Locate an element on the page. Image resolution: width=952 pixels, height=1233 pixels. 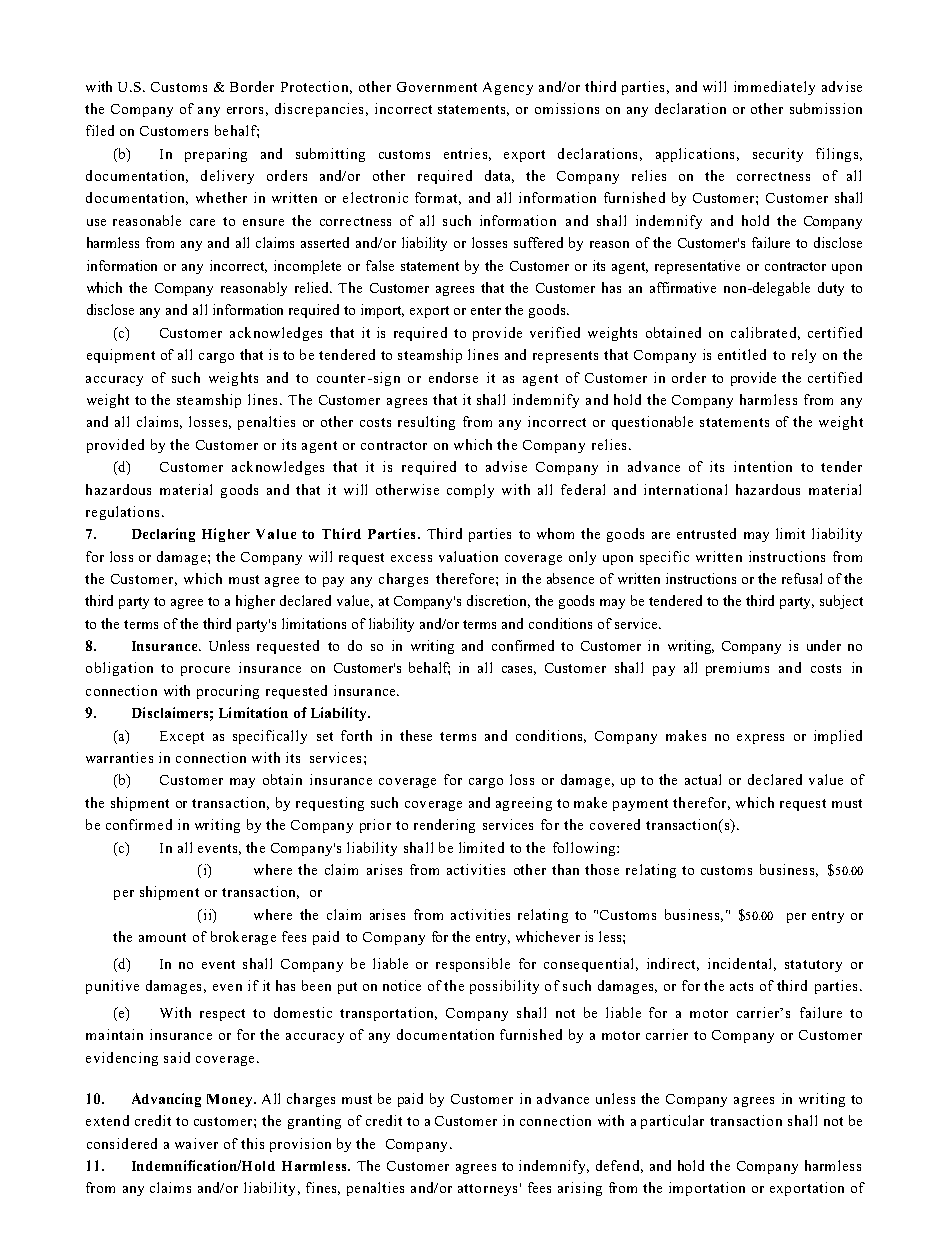
Government is located at coordinates (437, 87).
